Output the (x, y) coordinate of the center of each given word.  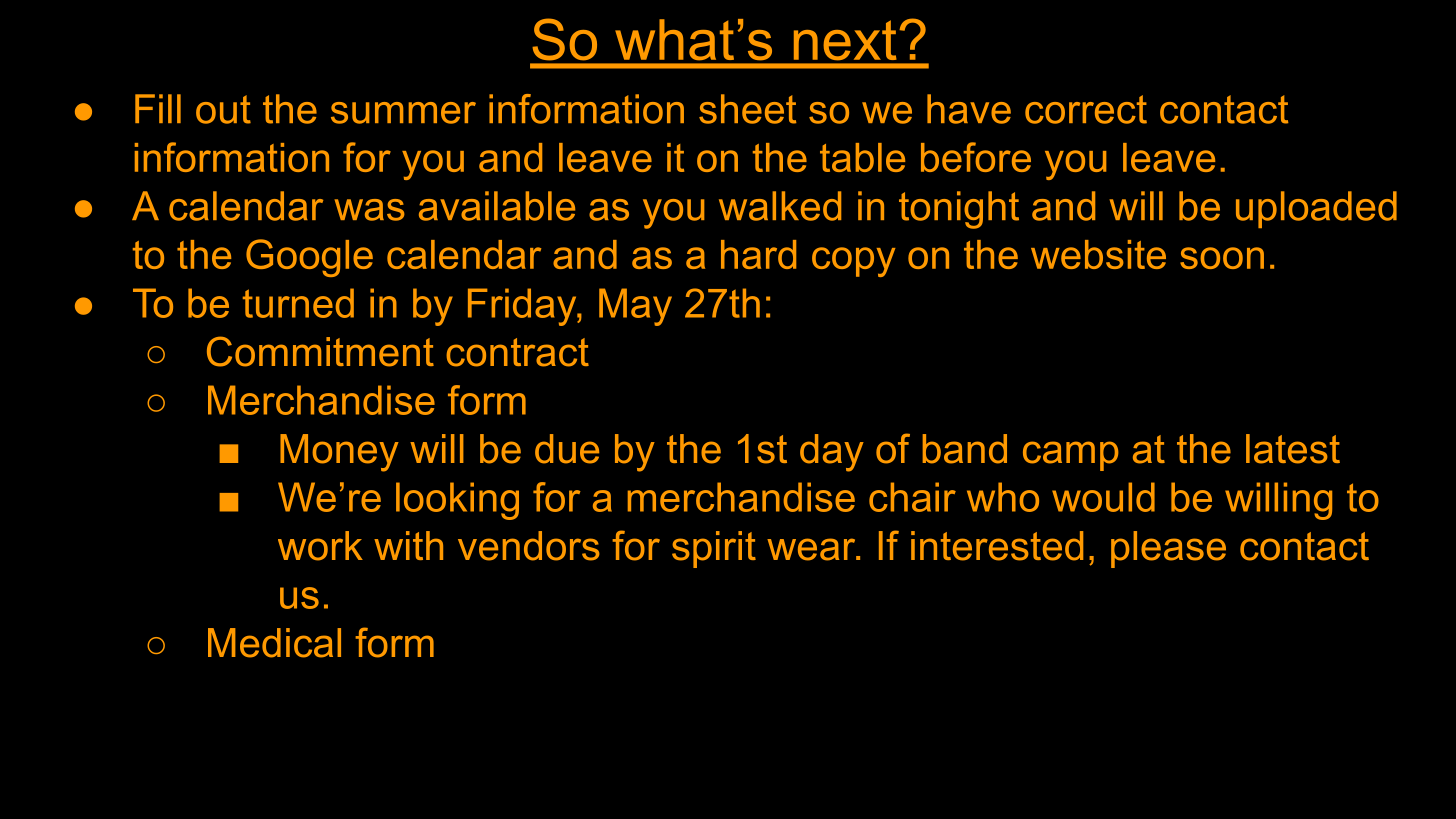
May (635, 307)
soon (1222, 258)
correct (1086, 109)
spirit (714, 549)
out (223, 109)
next (845, 40)
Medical (274, 643)
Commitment (320, 351)
